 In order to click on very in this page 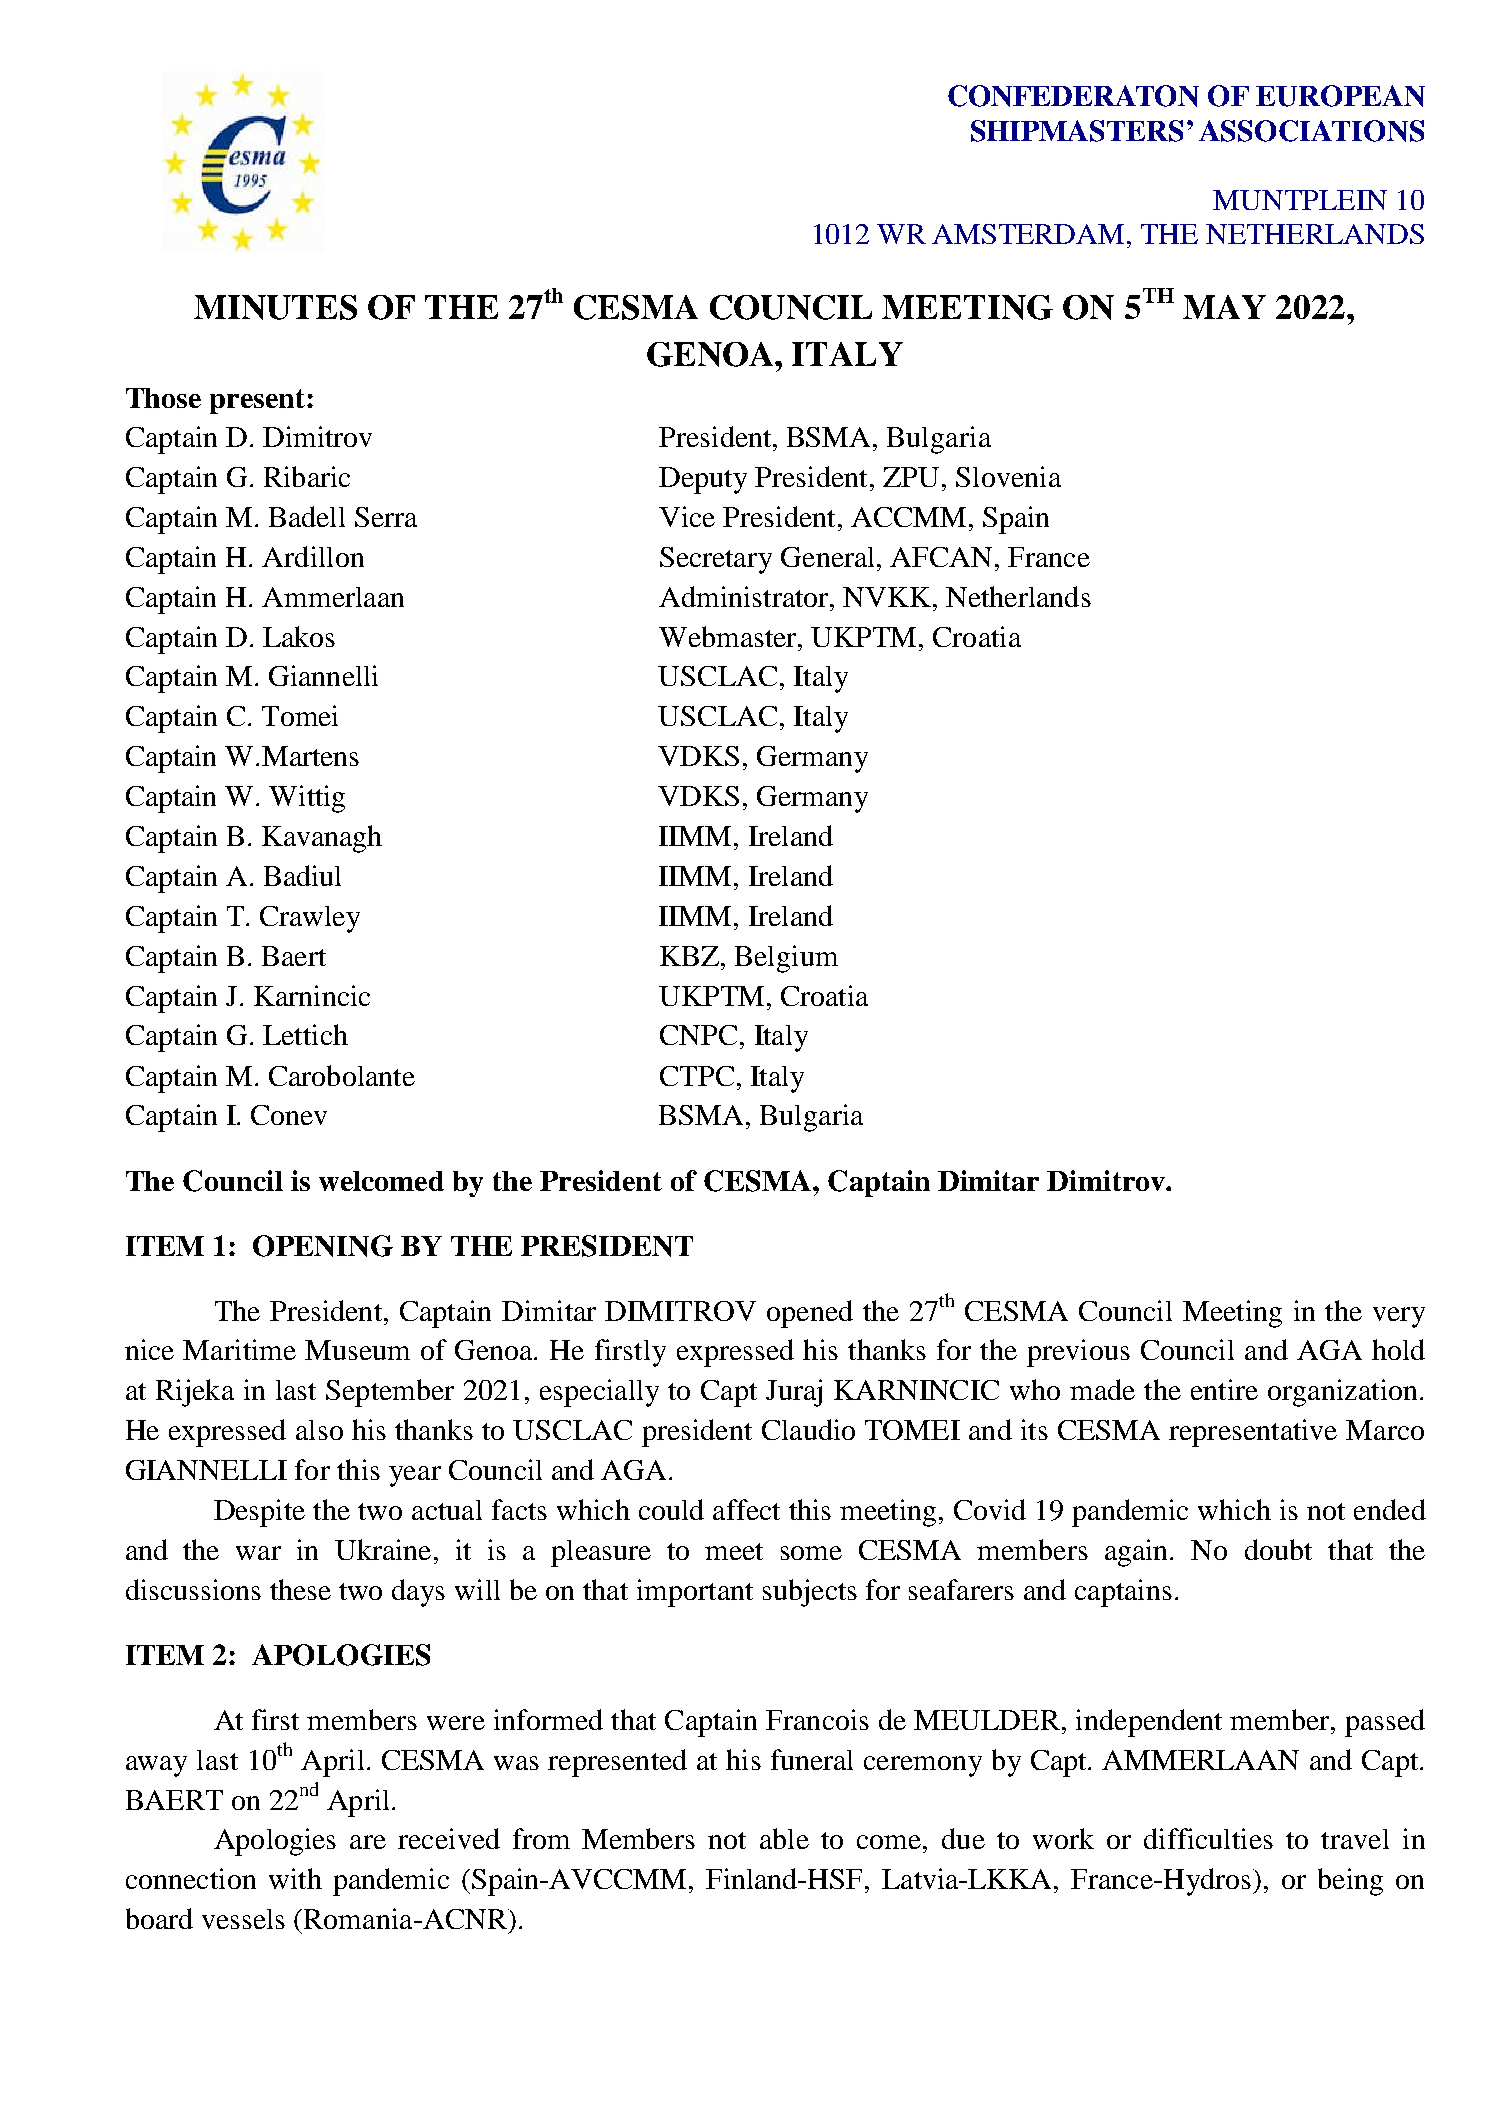, I will do `click(1399, 1317)`.
